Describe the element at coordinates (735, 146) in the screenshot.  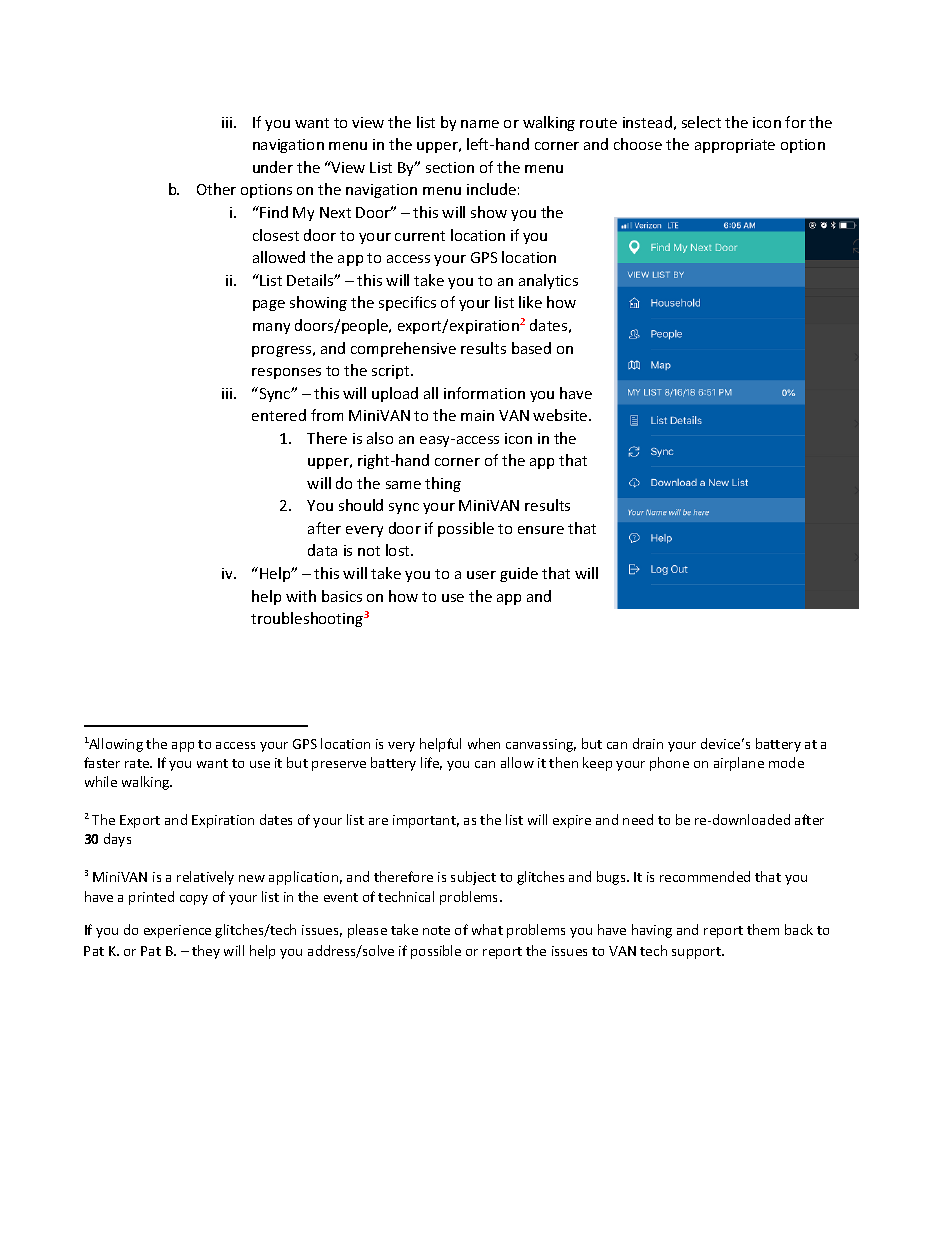
I see `appropriate` at that location.
